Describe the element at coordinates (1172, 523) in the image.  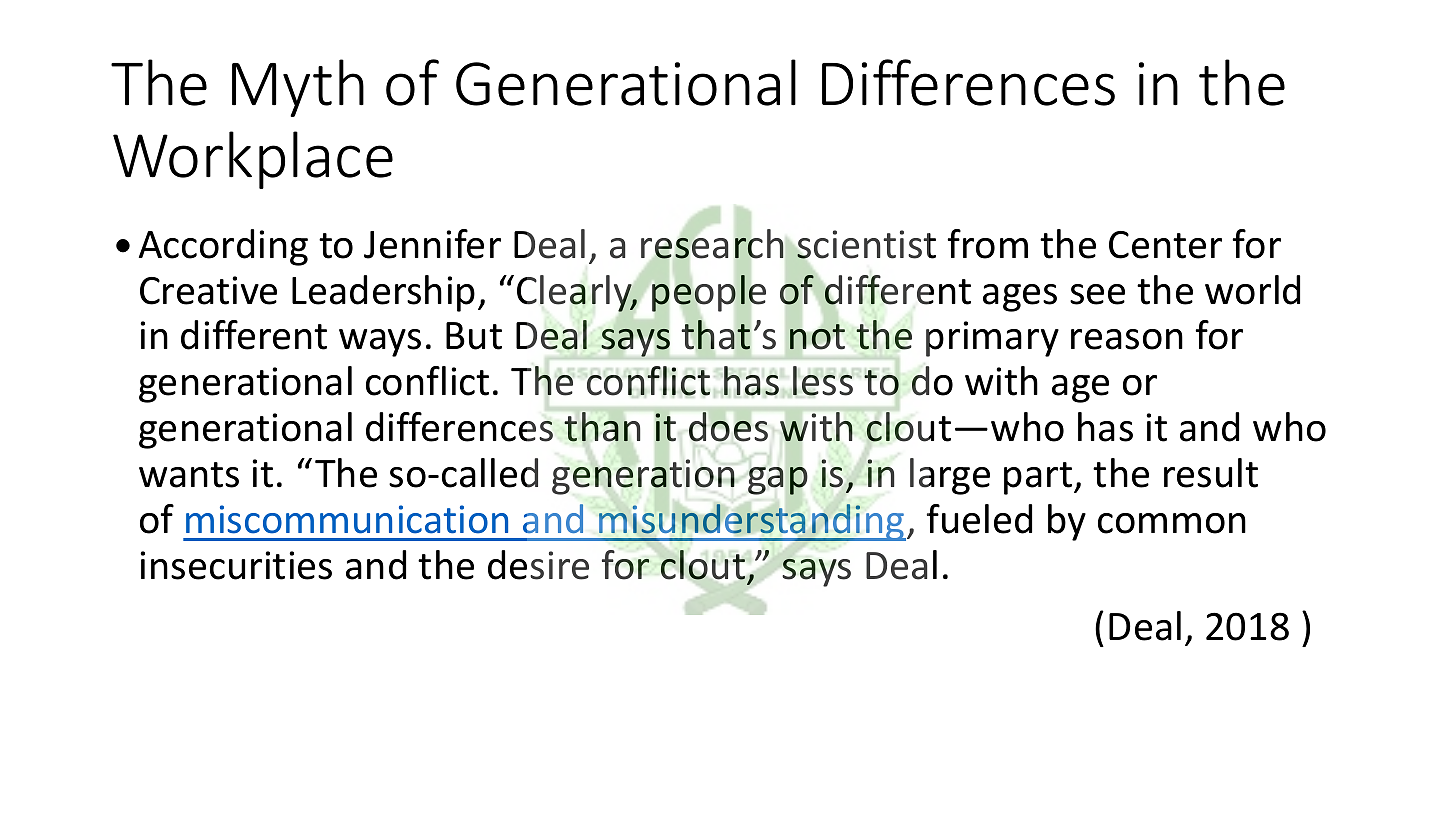
I see `common` at that location.
